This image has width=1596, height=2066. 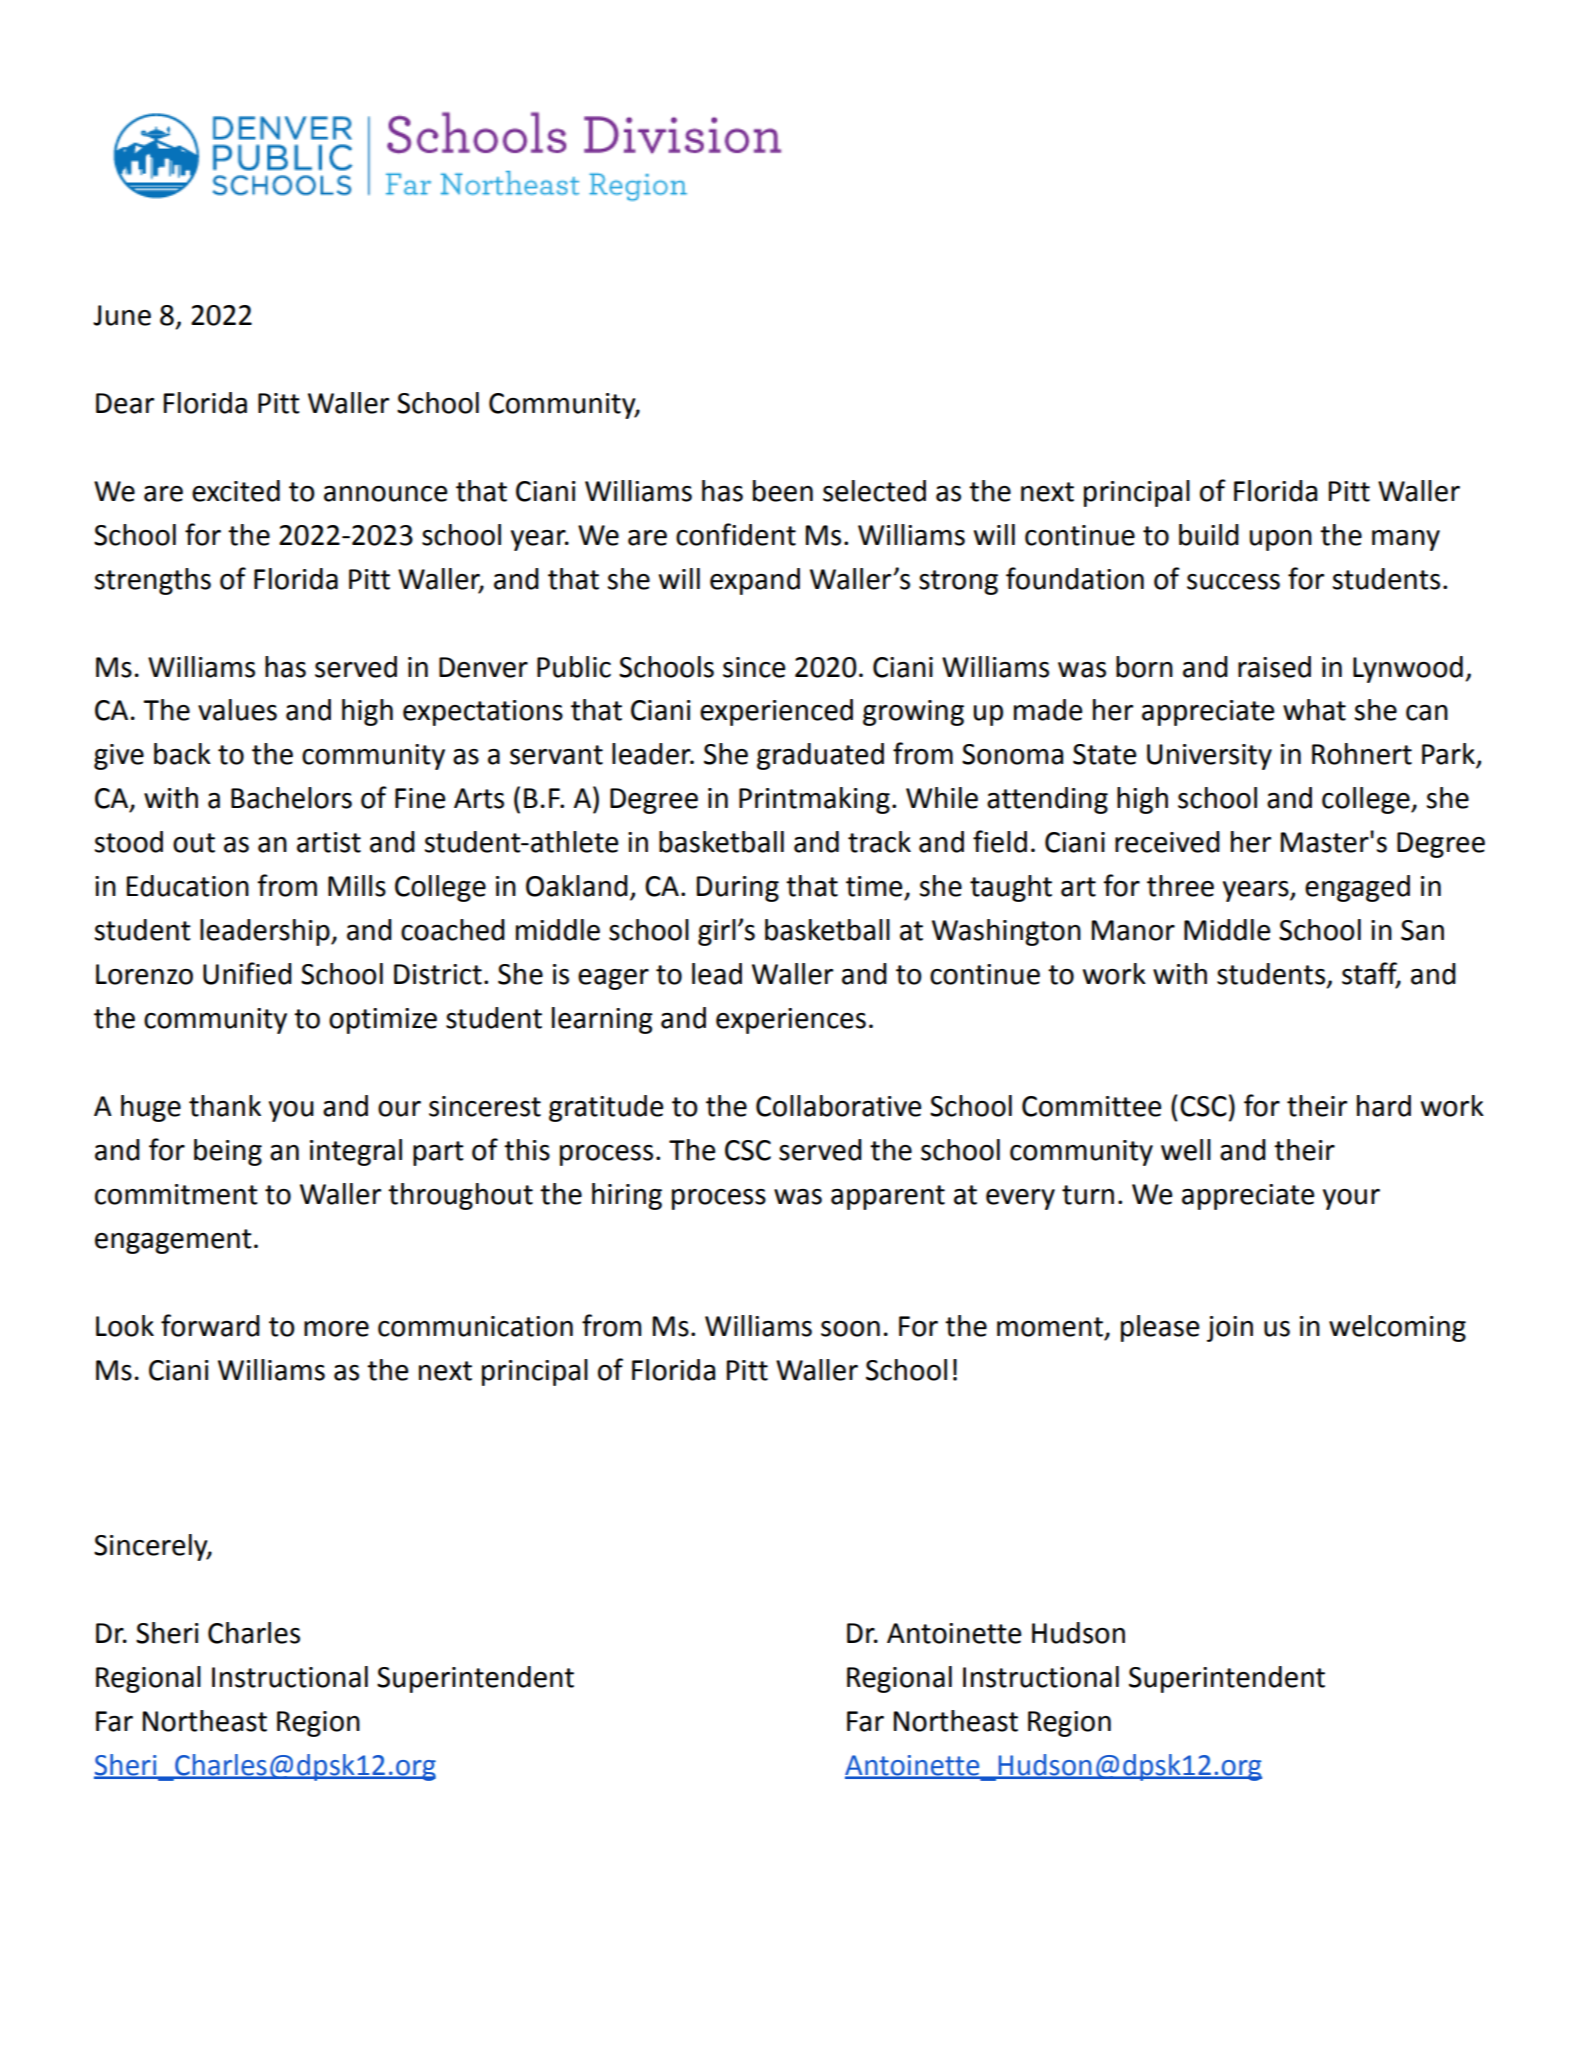 What do you see at coordinates (1230, 1329) in the image?
I see `join` at bounding box center [1230, 1329].
